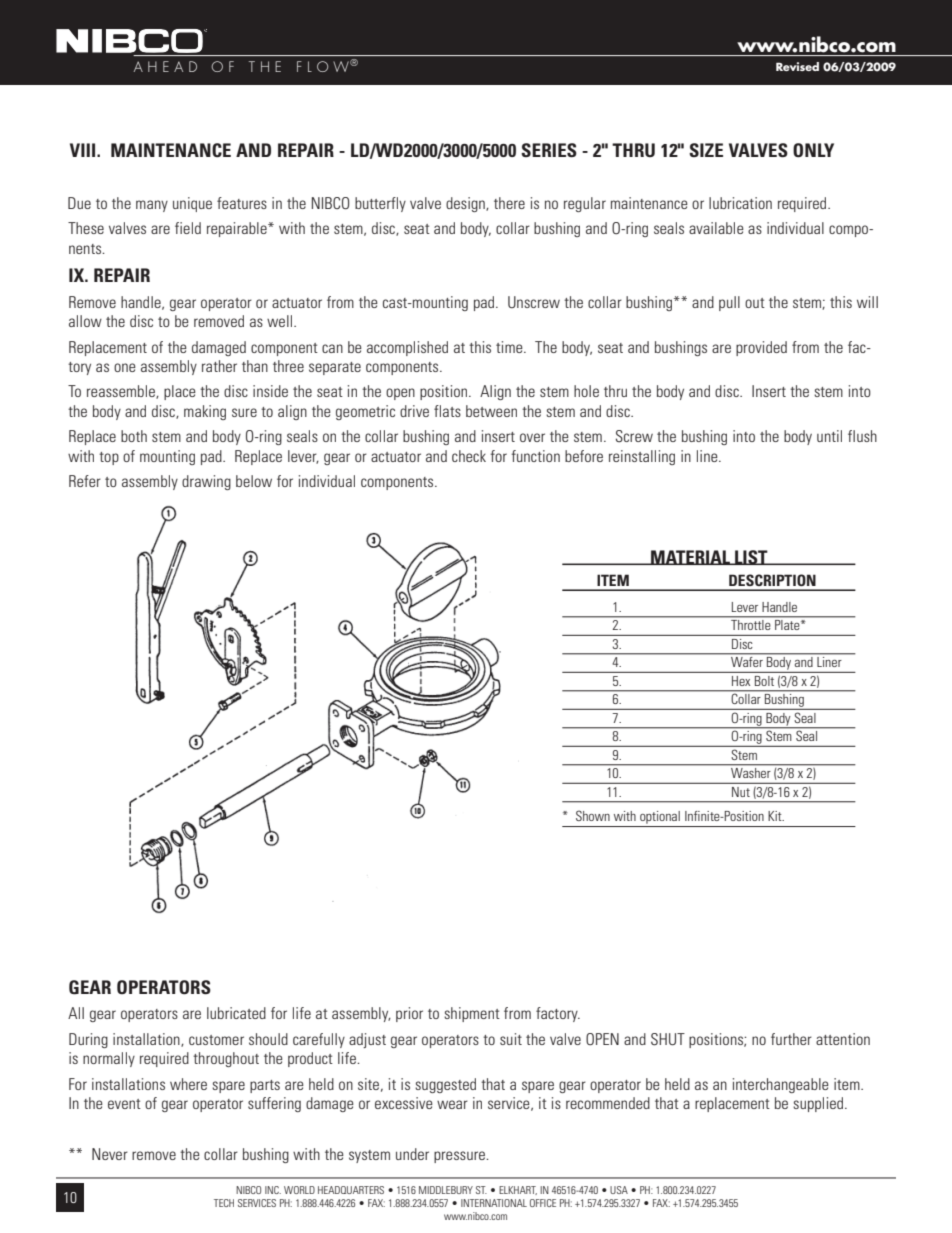 The height and width of the image is (1233, 952). Describe the element at coordinates (764, 681) in the image. I see `Bolt` at that location.
